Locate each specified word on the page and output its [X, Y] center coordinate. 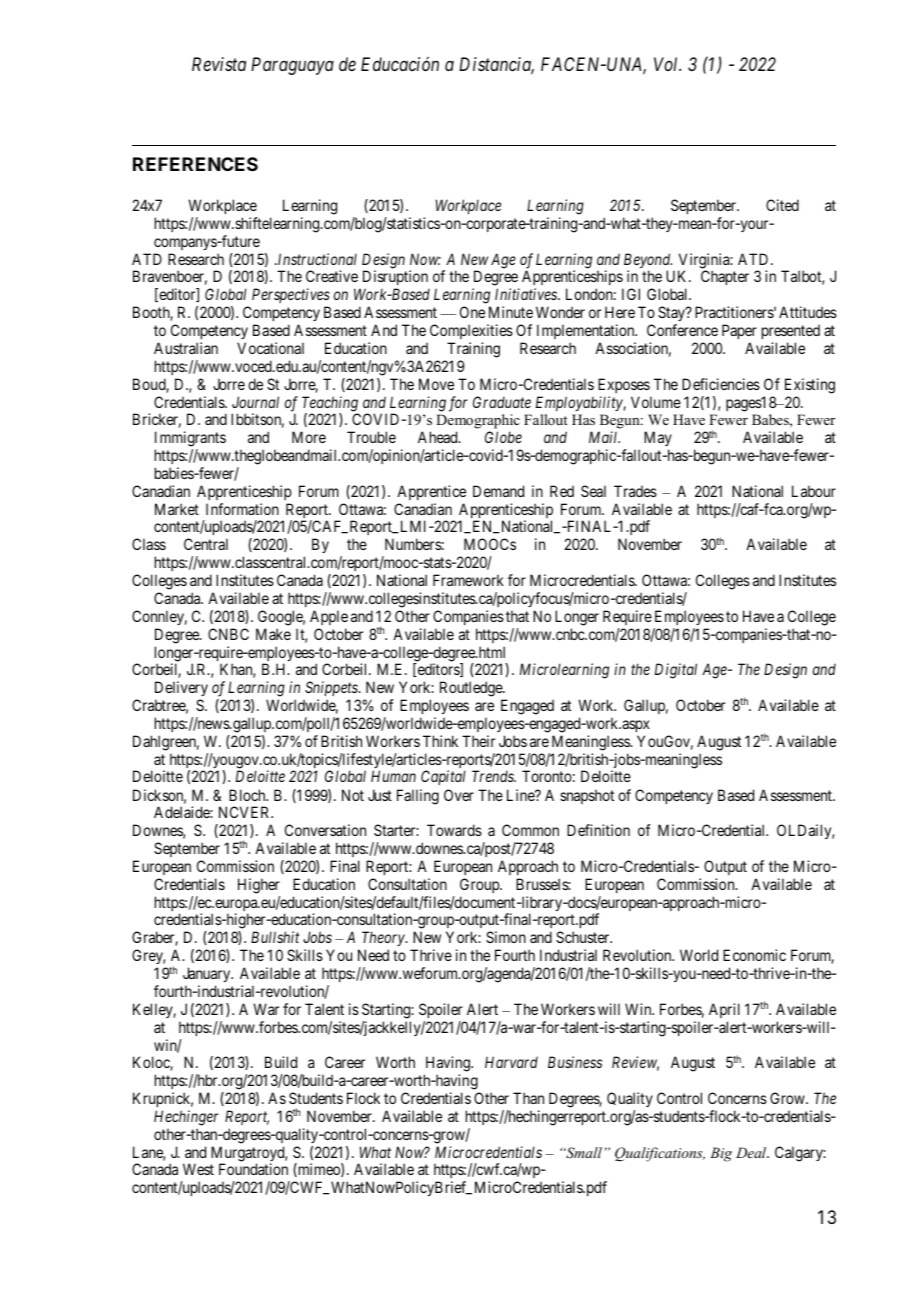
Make [273, 634]
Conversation [325, 830]
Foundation [253, 1169]
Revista [219, 64]
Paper [738, 333]
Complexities [471, 333]
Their [478, 741]
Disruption [394, 279]
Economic [754, 955]
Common [530, 830]
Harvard [511, 1062]
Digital [676, 671]
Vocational [270, 348]
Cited [782, 205]
